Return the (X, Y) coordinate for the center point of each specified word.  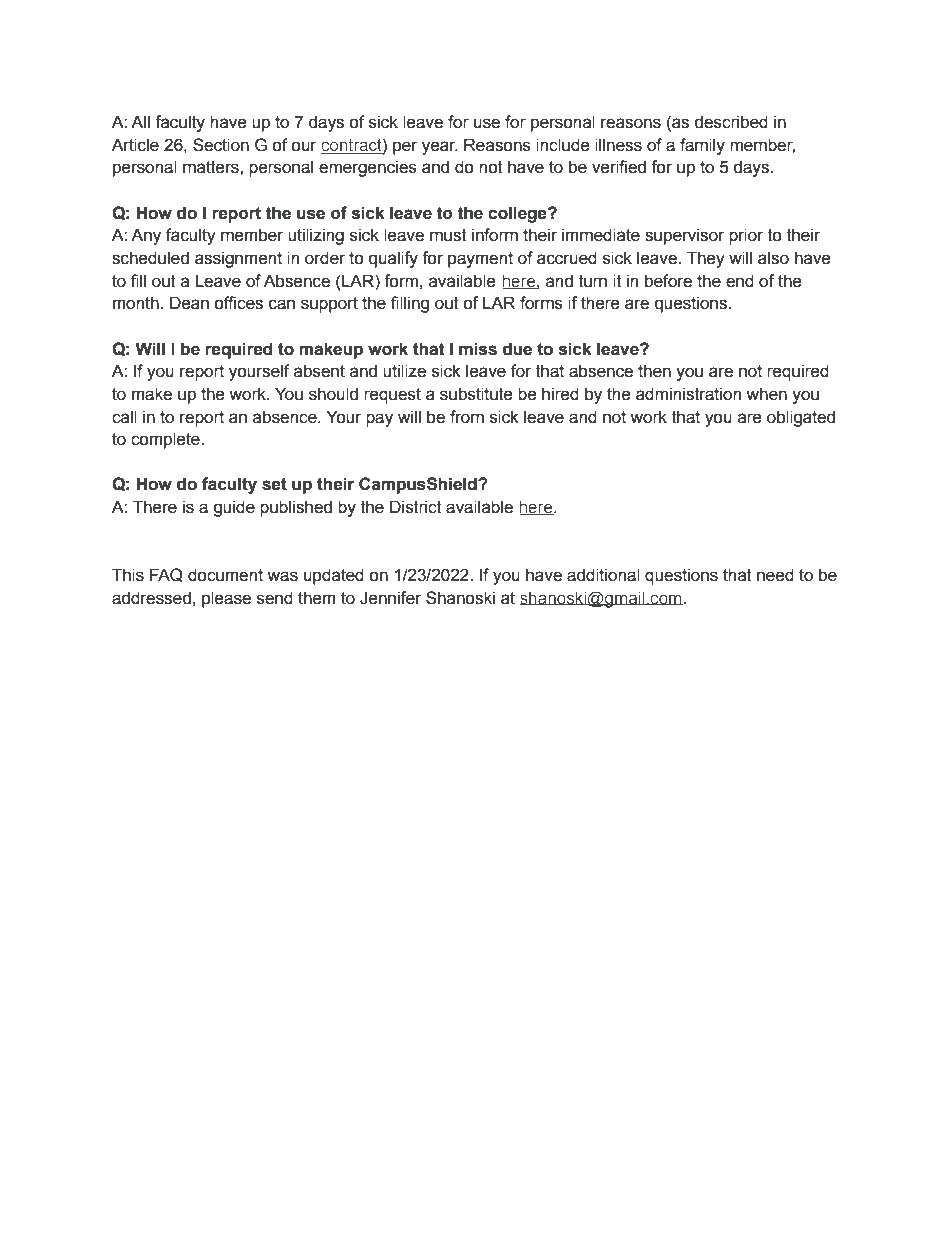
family (702, 146)
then (654, 371)
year (440, 148)
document (225, 575)
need (775, 575)
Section (221, 145)
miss (478, 349)
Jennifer (390, 598)
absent (319, 371)
